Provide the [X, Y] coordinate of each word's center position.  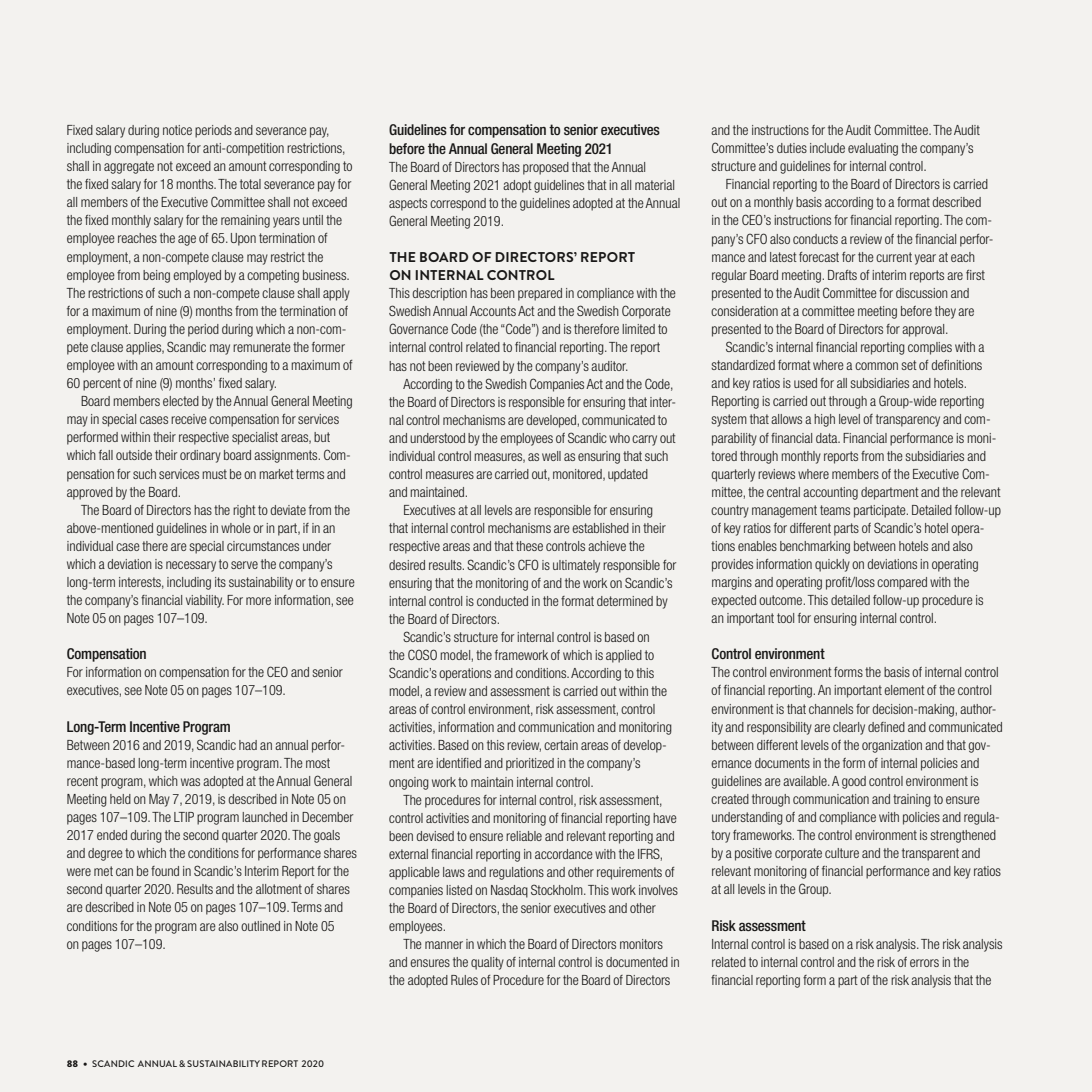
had [248, 745]
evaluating [873, 149]
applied [624, 656]
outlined [260, 926]
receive [189, 419]
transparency [908, 420]
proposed [546, 168]
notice [177, 130]
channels [831, 709]
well [551, 456]
